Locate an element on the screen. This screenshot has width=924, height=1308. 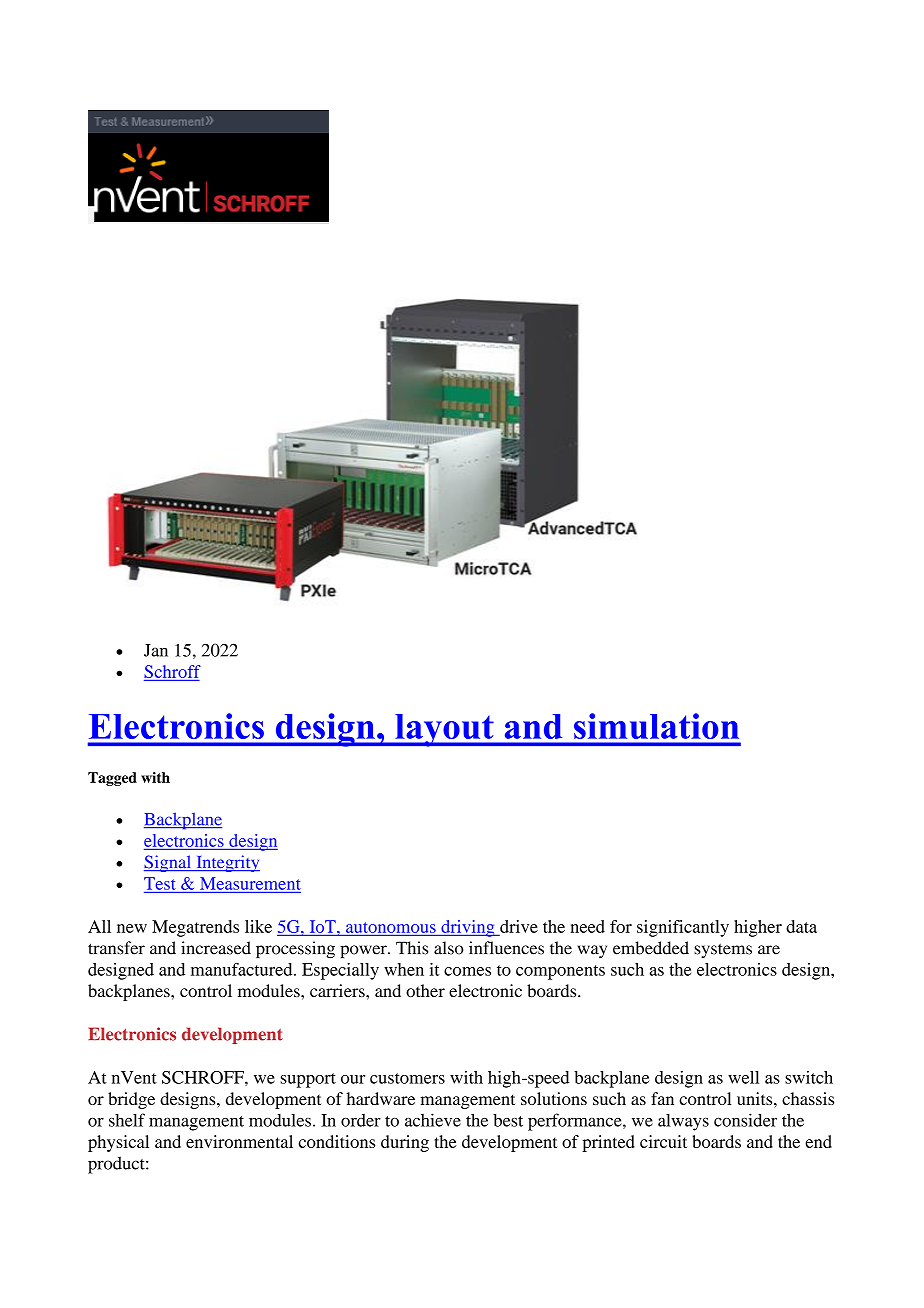
data is located at coordinates (801, 926).
